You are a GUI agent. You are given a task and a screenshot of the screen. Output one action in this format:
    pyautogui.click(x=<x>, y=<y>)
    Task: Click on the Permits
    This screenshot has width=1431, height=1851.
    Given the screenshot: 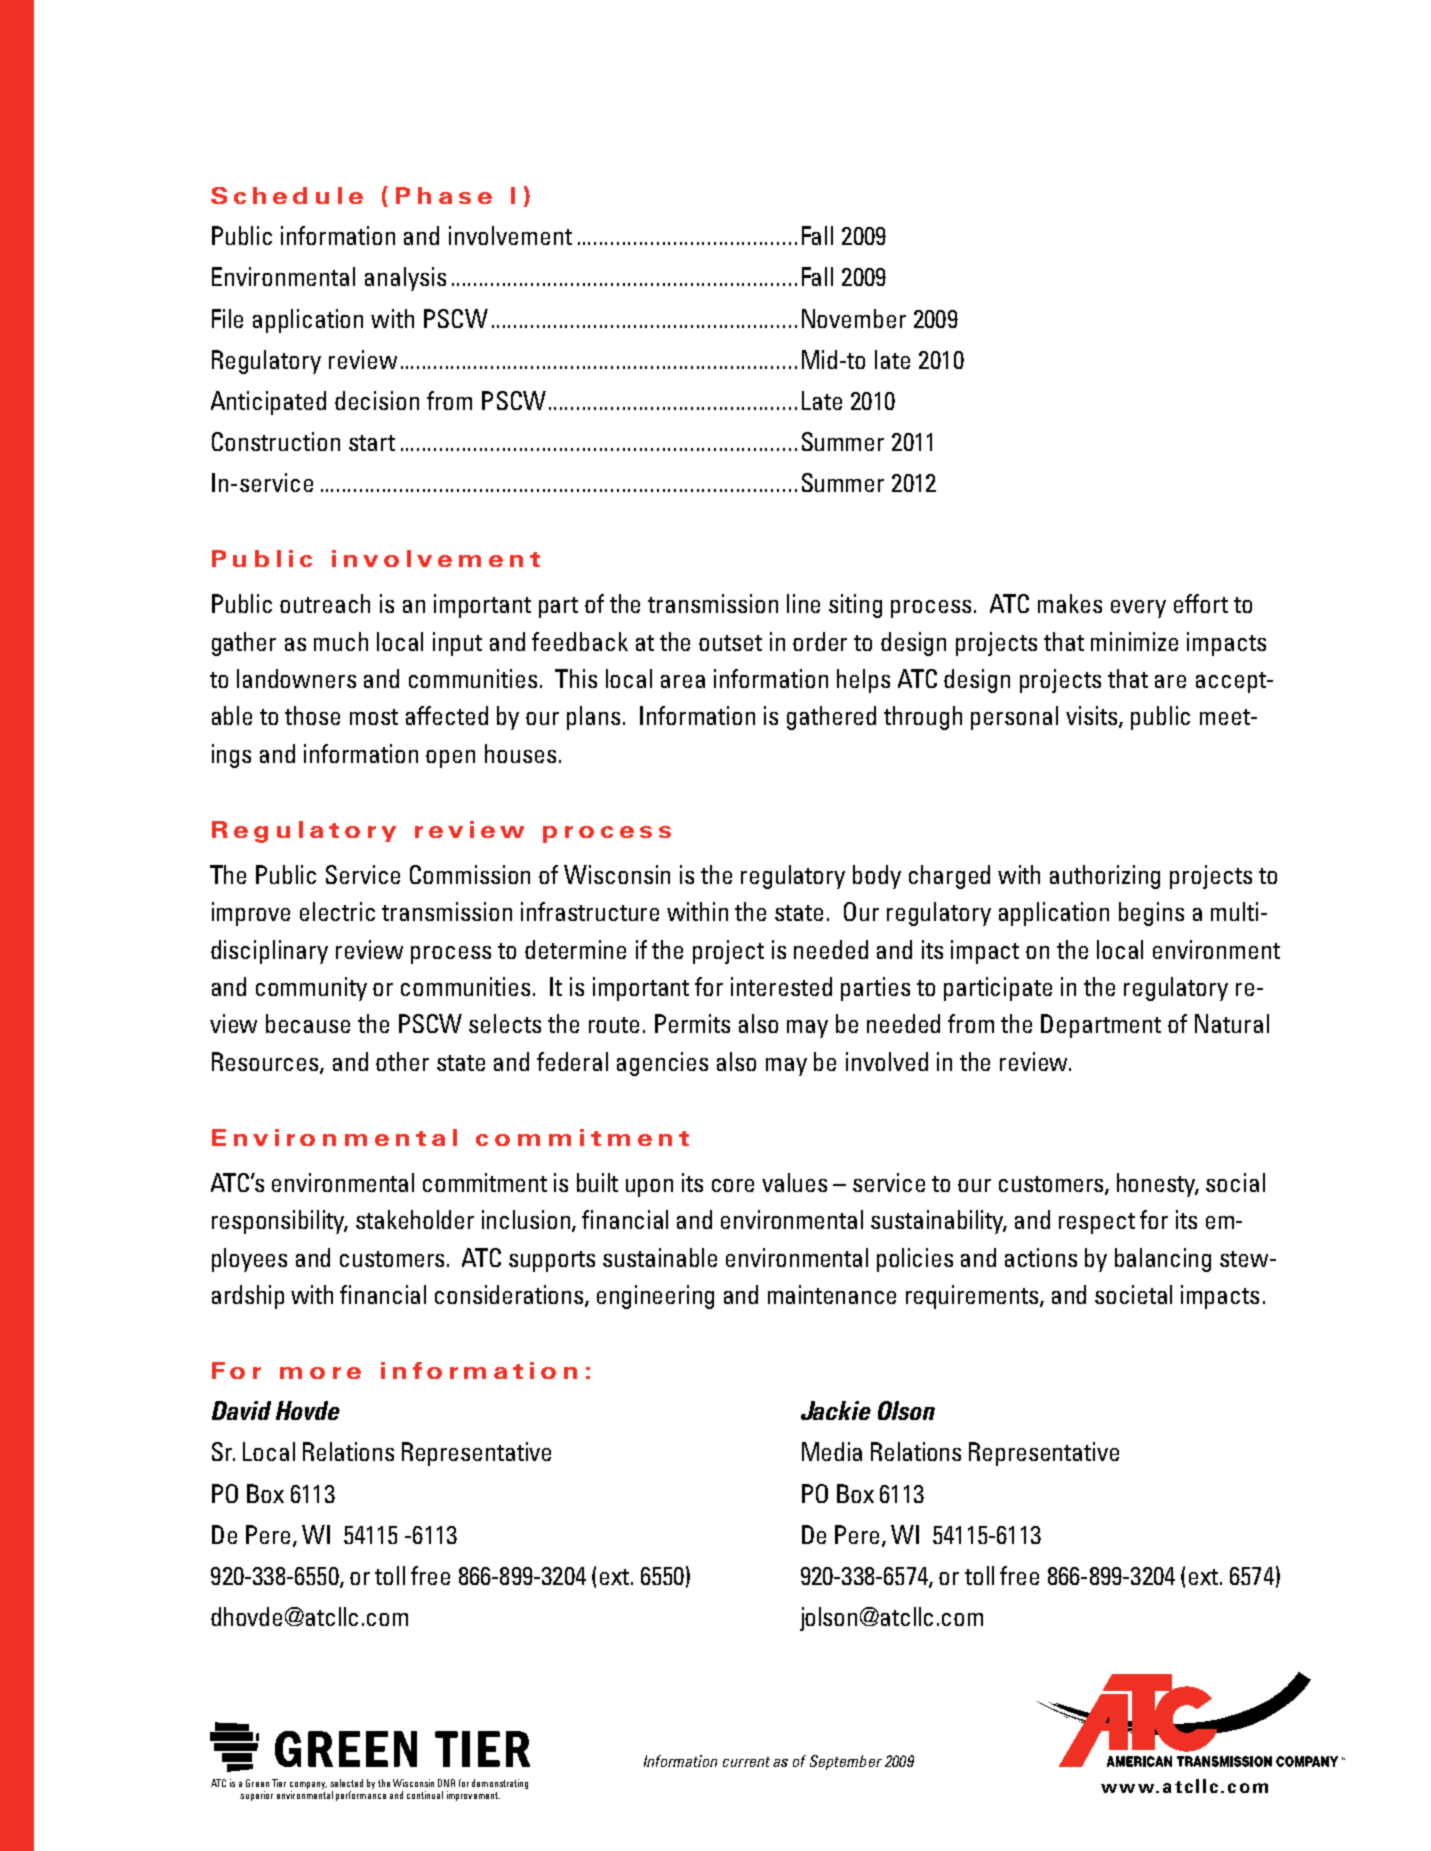 What is the action you would take?
    pyautogui.click(x=692, y=1023)
